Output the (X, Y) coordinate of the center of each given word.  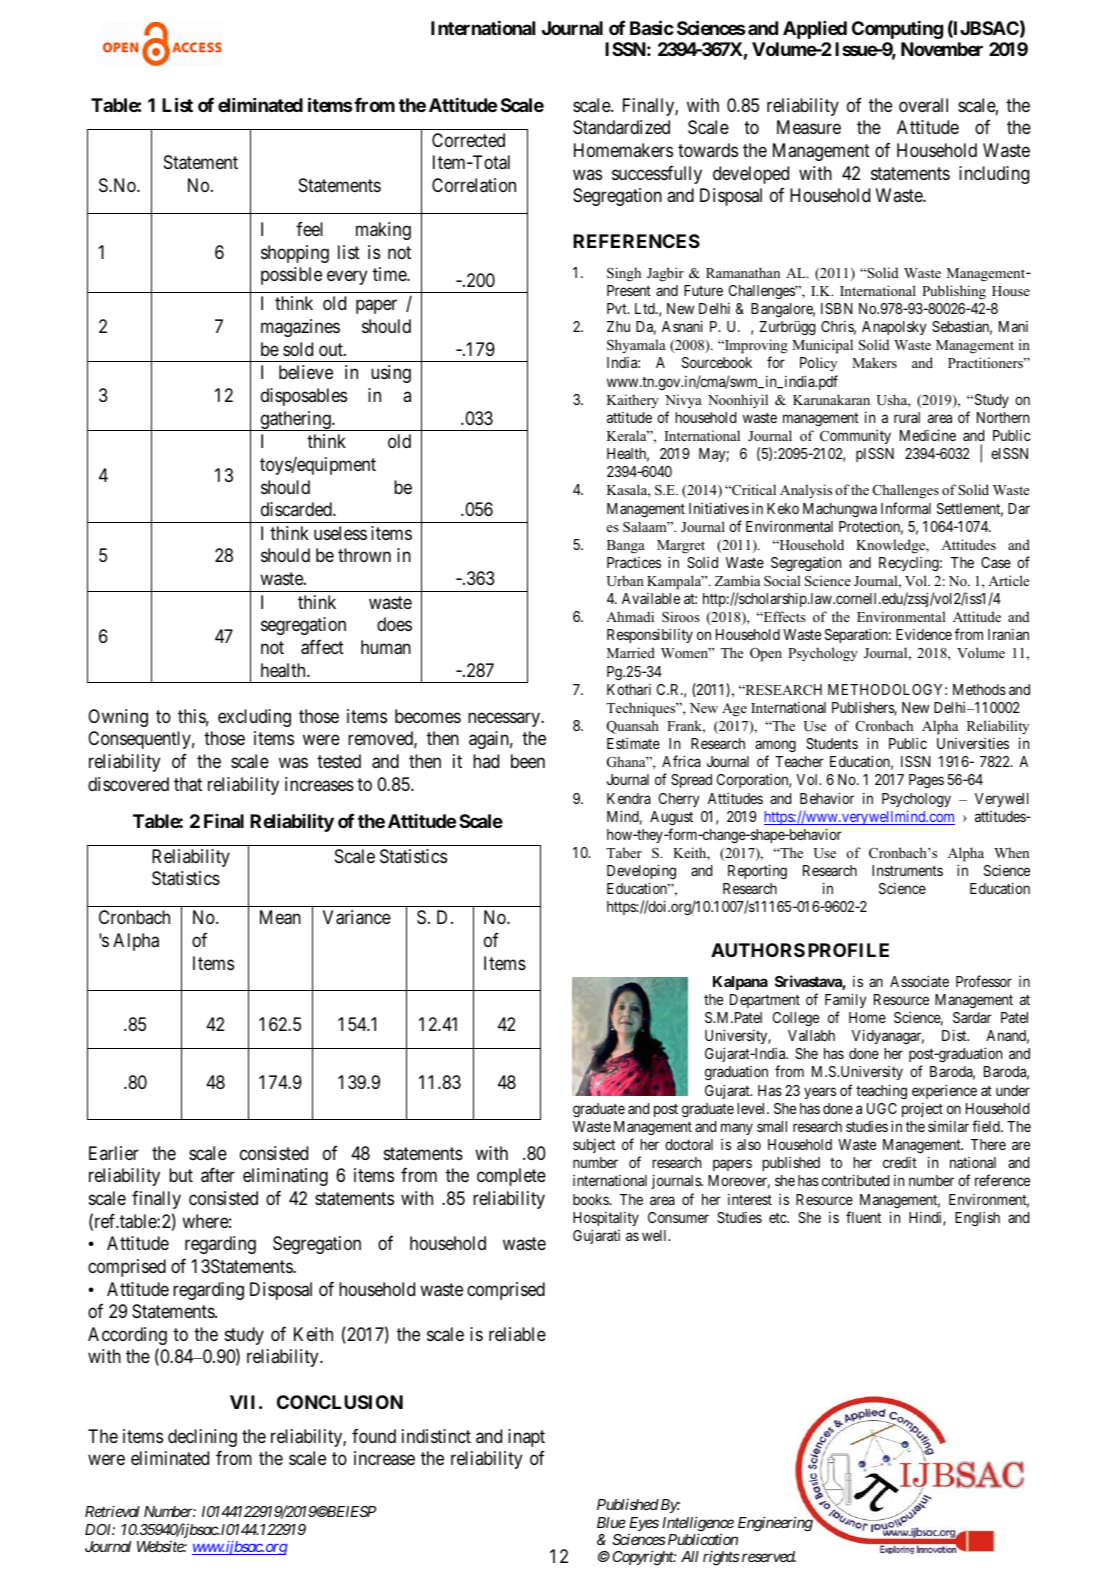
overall (923, 105)
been (528, 761)
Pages (926, 781)
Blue (611, 1522)
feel (309, 228)
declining (202, 1438)
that (188, 784)
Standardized (621, 127)
